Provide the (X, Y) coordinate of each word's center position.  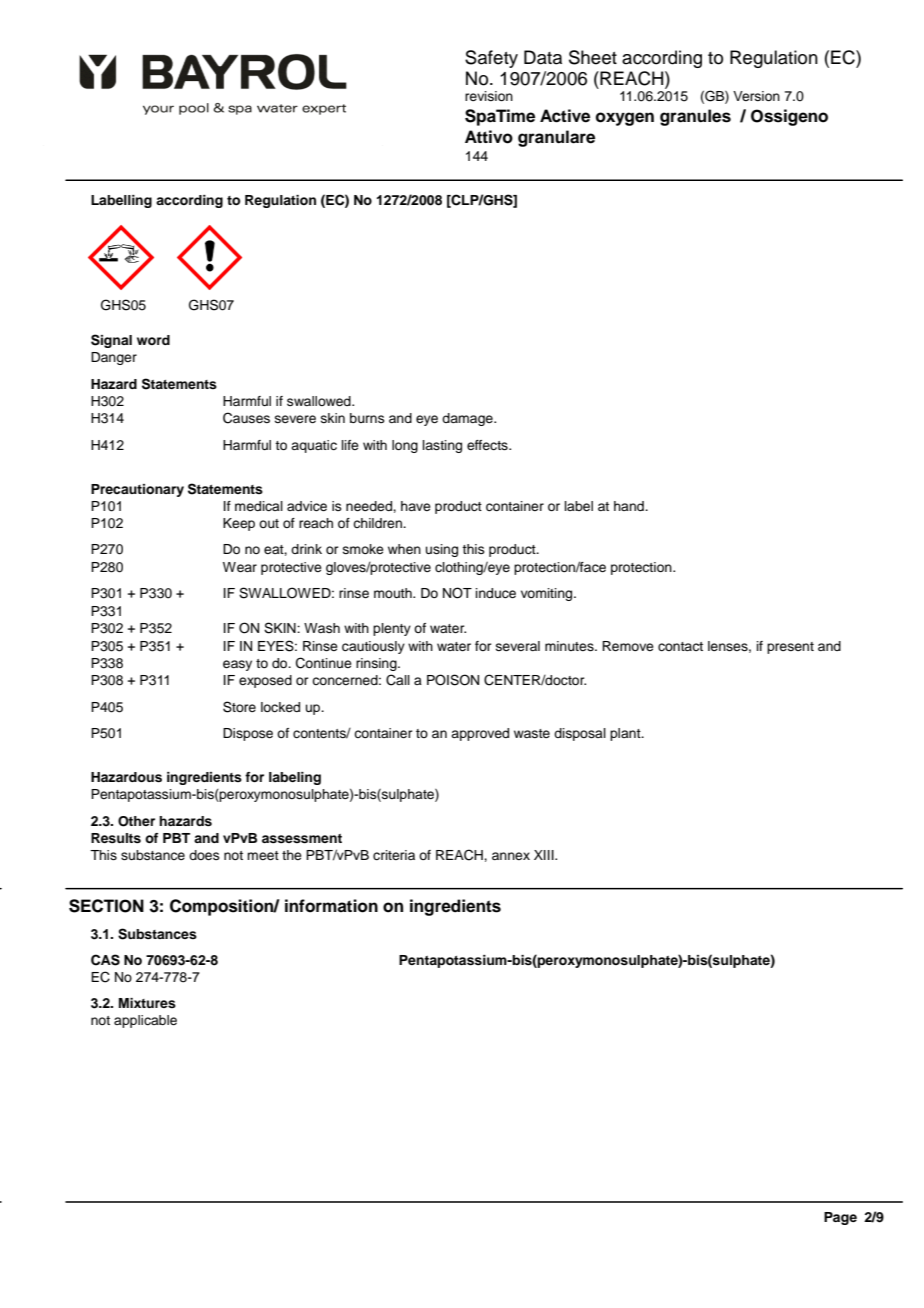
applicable (145, 1021)
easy (237, 665)
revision (489, 96)
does (204, 855)
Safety (491, 59)
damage (468, 419)
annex (511, 856)
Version (756, 96)
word (153, 340)
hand (630, 506)
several (518, 646)
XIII (545, 855)
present (790, 648)
